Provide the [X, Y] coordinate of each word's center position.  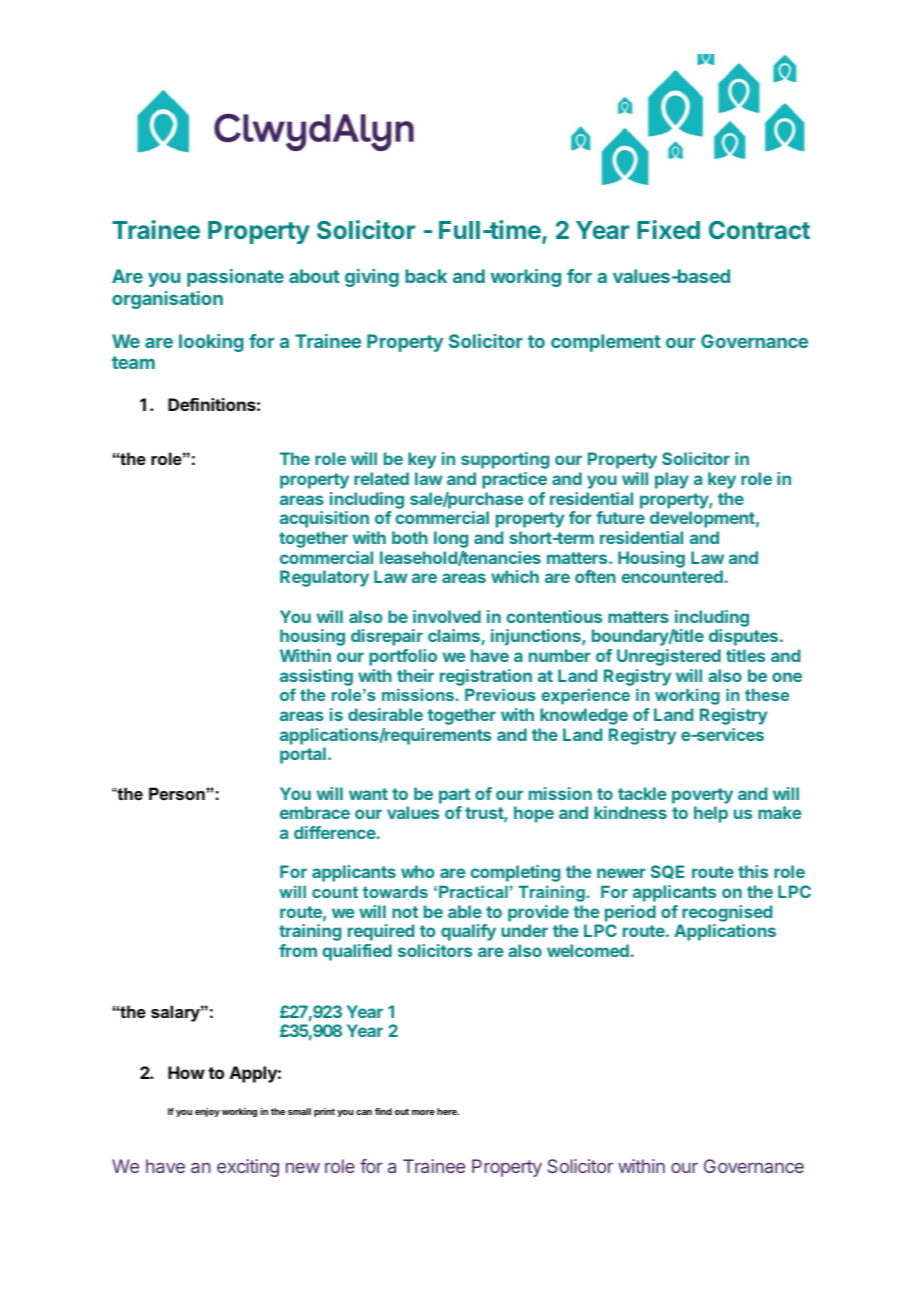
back [426, 276]
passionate [235, 278]
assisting [316, 677]
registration [486, 677]
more [423, 1112]
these [767, 695]
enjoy [207, 1112]
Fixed [668, 229]
